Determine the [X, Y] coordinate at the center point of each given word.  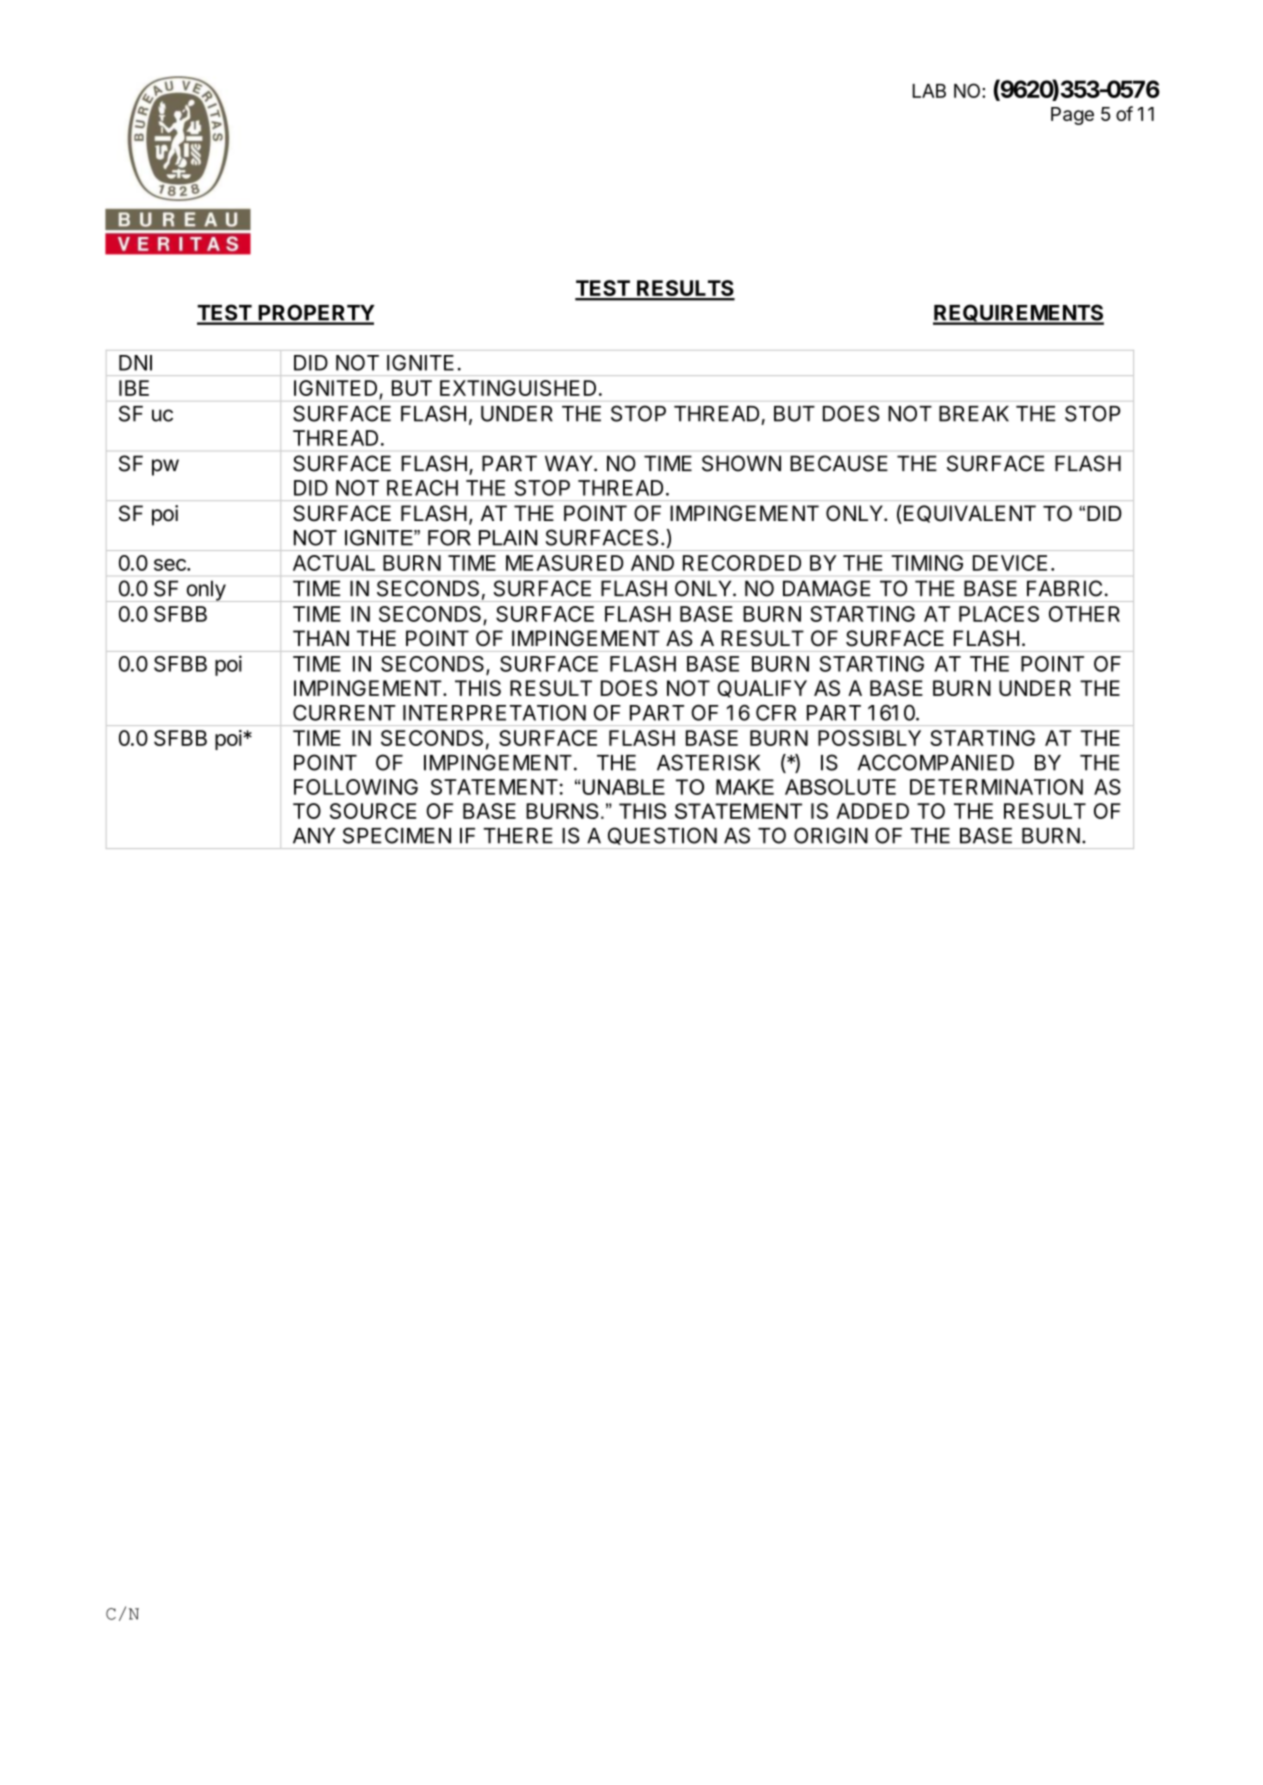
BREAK [974, 414]
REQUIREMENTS [1018, 314]
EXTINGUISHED [518, 388]
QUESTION [662, 836]
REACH [422, 488]
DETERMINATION [996, 787]
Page [1072, 116]
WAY [570, 463]
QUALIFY [762, 689]
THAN [321, 638]
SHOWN [741, 463]
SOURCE [373, 811]
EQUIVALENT [968, 514]
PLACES [999, 614]
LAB [929, 91]
